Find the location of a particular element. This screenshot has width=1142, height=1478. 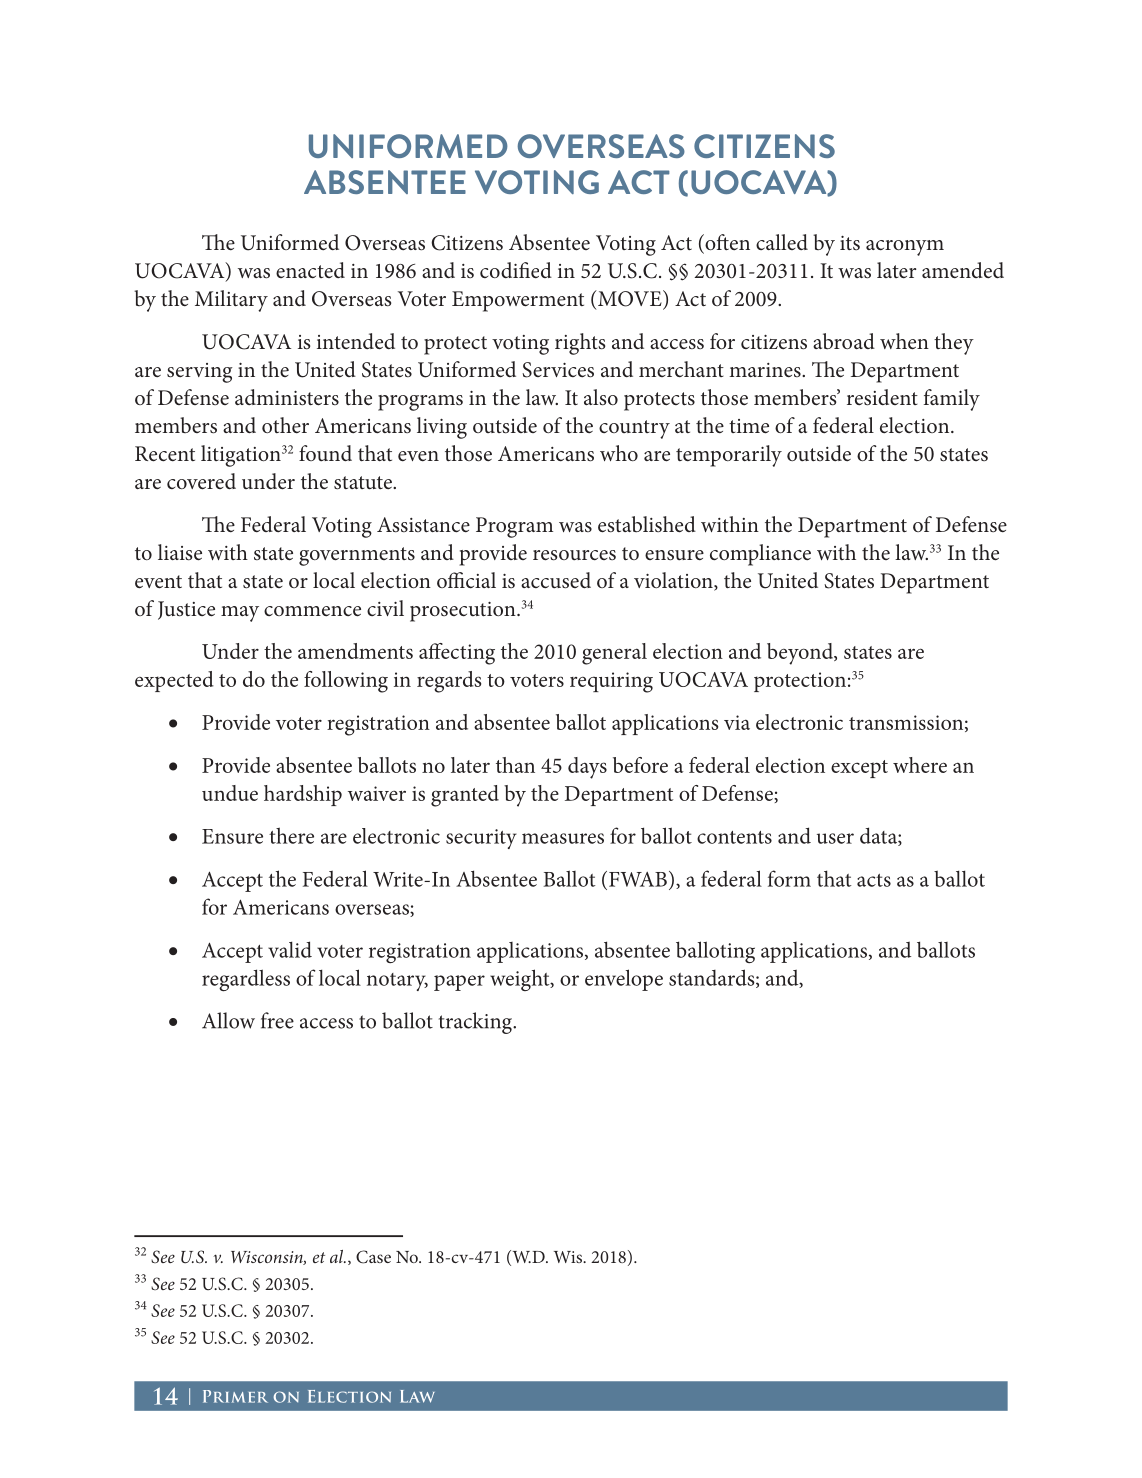

codified is located at coordinates (516, 270).
